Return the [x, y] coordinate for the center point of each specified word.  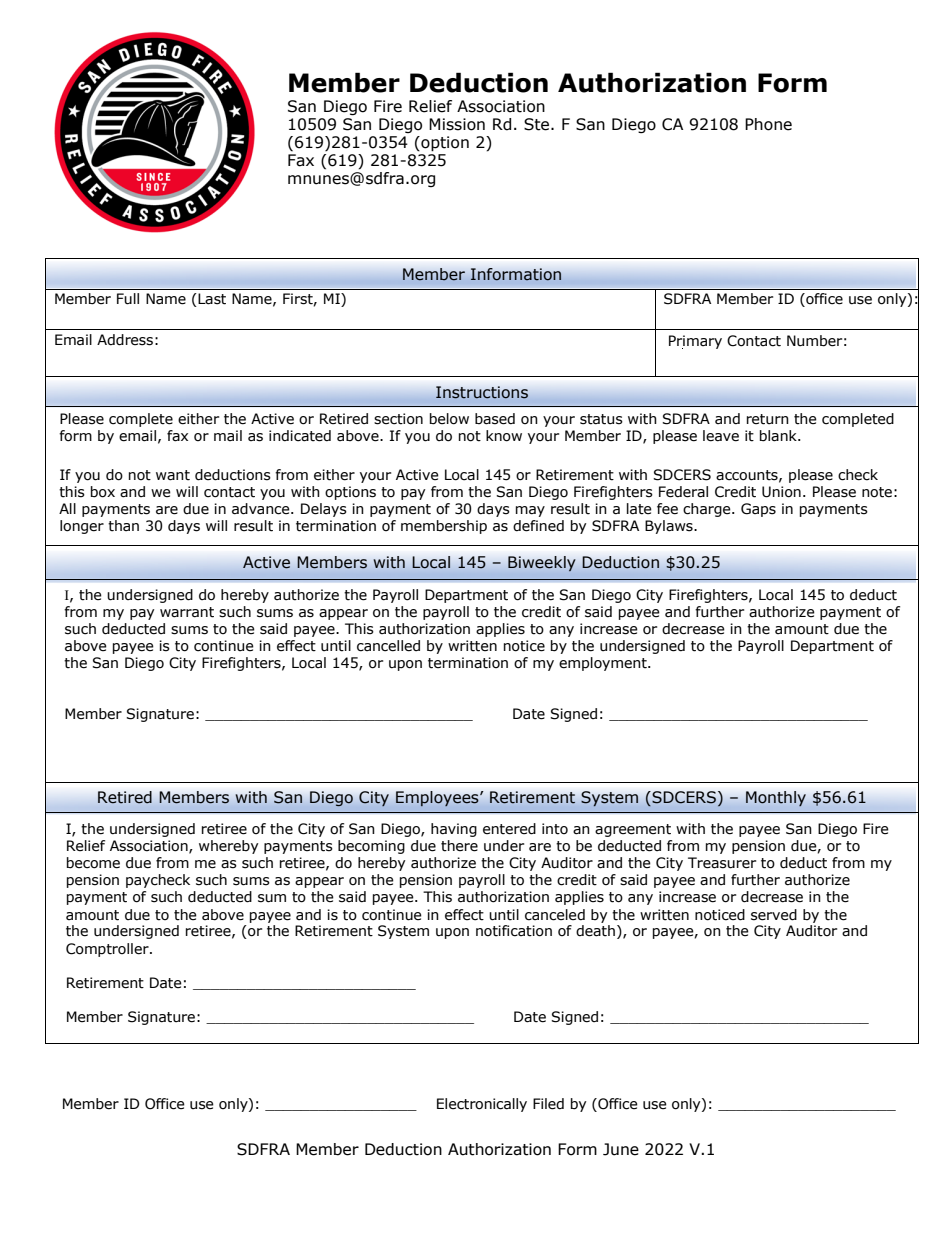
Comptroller [108, 950]
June [621, 1149]
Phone [768, 124]
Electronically [482, 1105]
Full [128, 299]
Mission [457, 124]
